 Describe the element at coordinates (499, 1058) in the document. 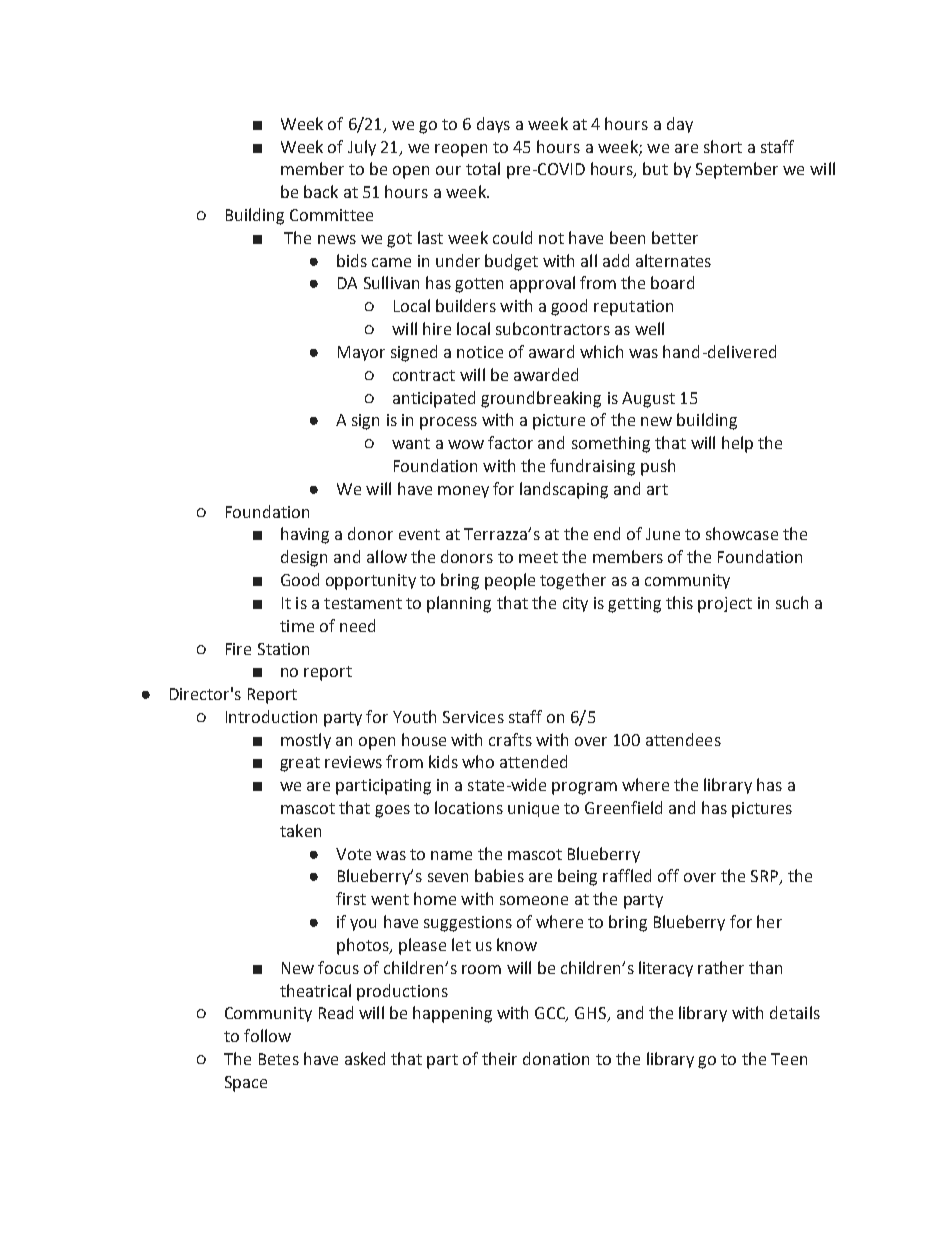

I see `their` at that location.
